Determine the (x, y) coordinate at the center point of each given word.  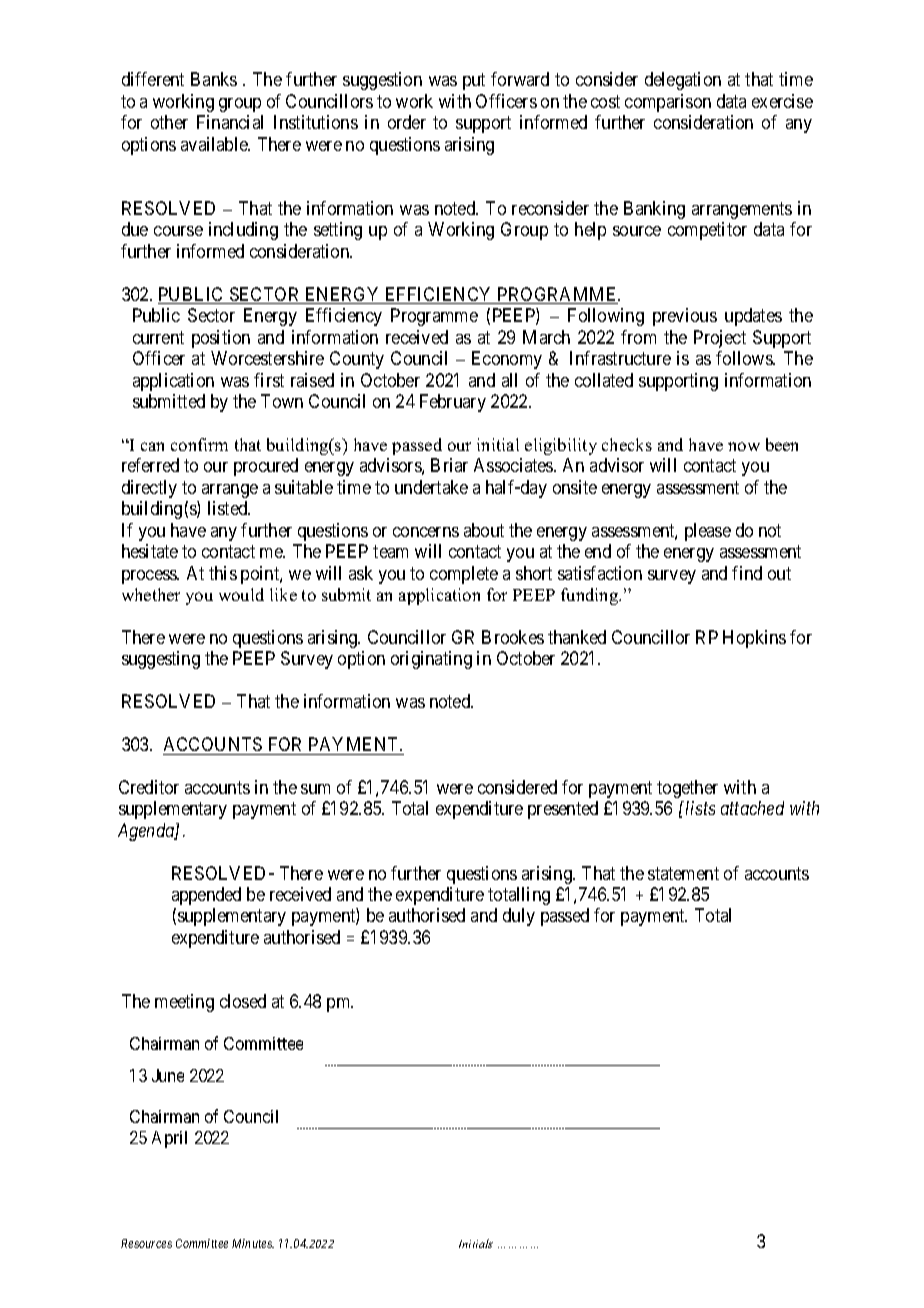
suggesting (161, 660)
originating (431, 660)
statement (683, 873)
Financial (230, 122)
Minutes (253, 1243)
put (474, 82)
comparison (668, 103)
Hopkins (754, 639)
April (169, 1139)
